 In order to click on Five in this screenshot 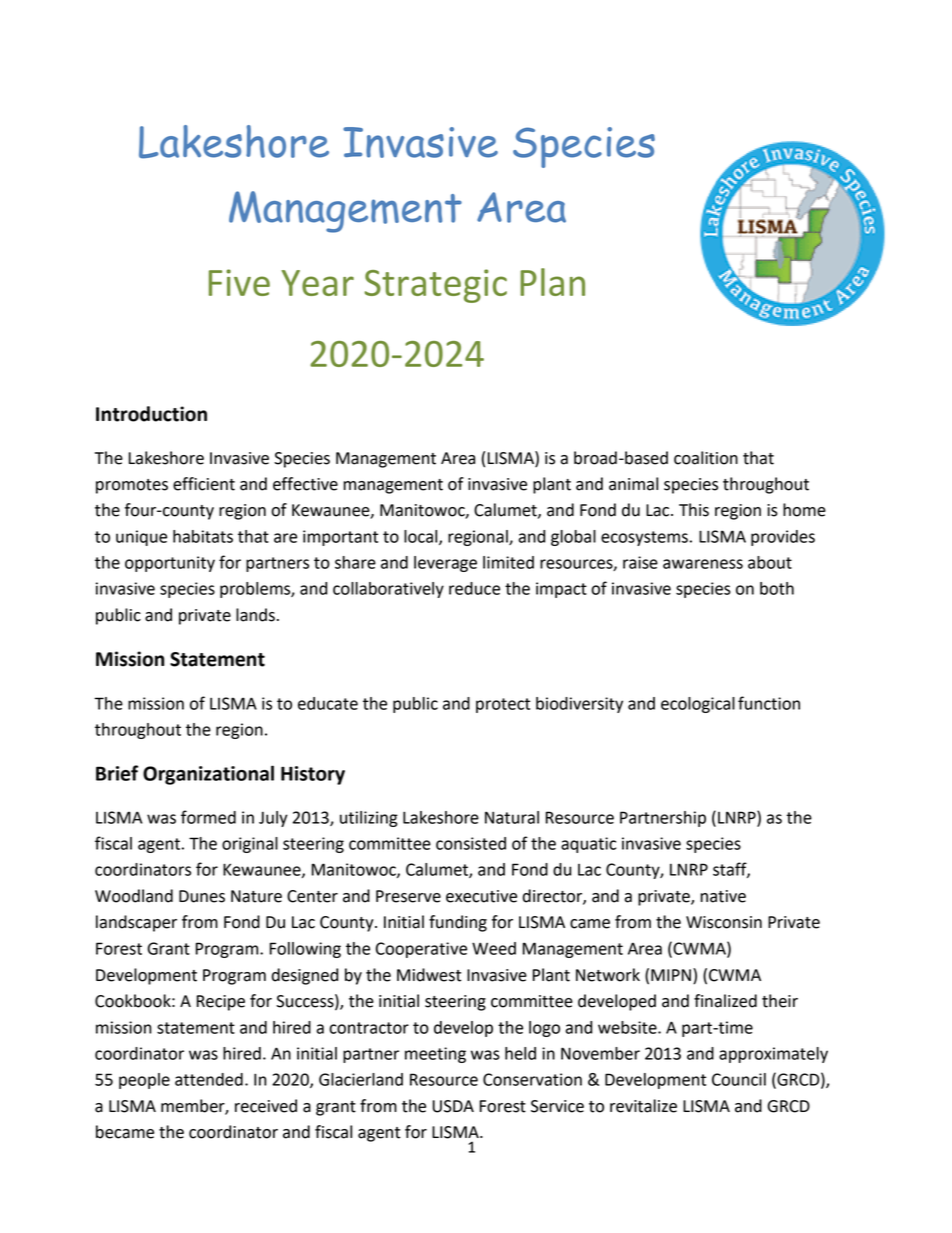, I will do `click(239, 282)`.
